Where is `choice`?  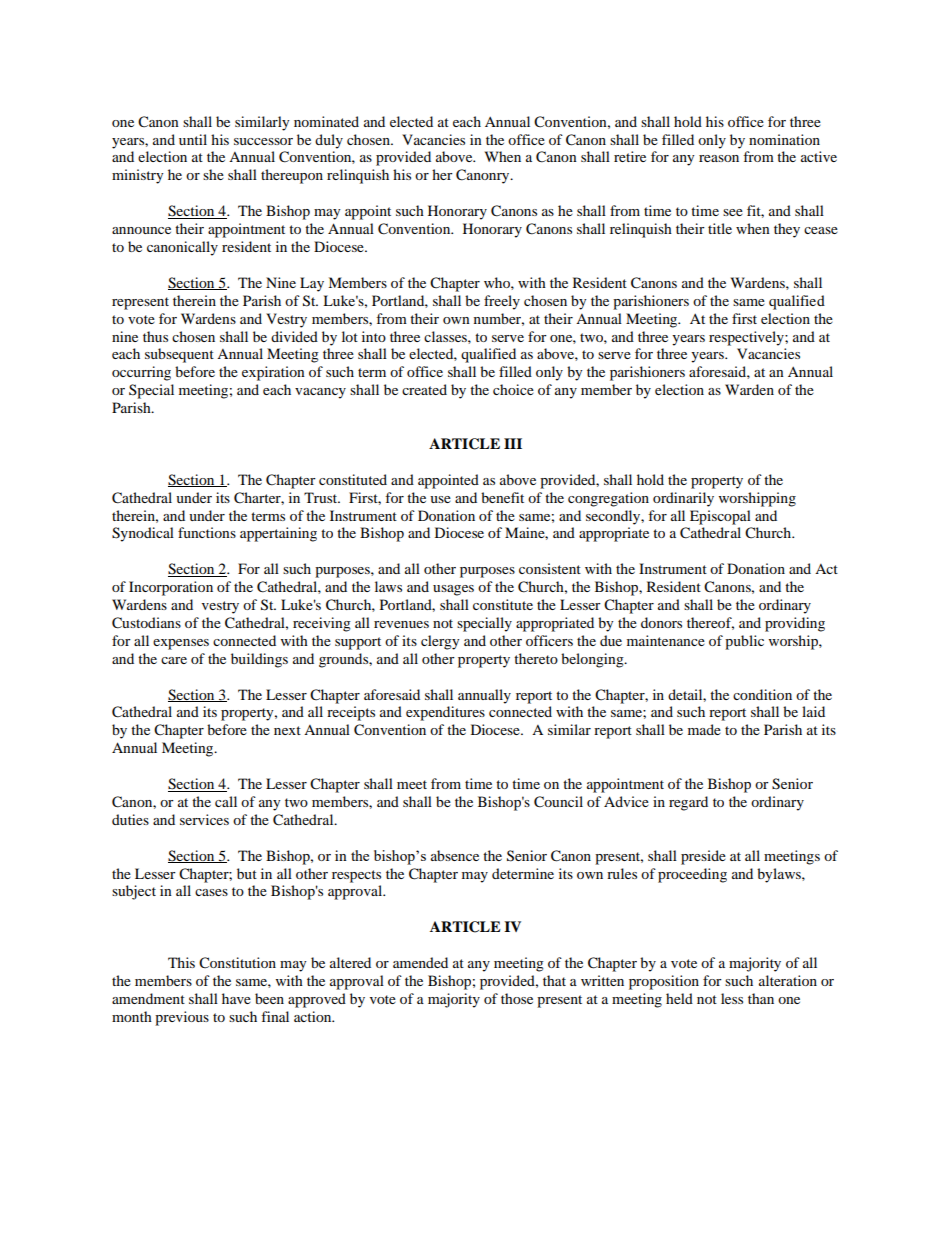 choice is located at coordinates (513, 389).
